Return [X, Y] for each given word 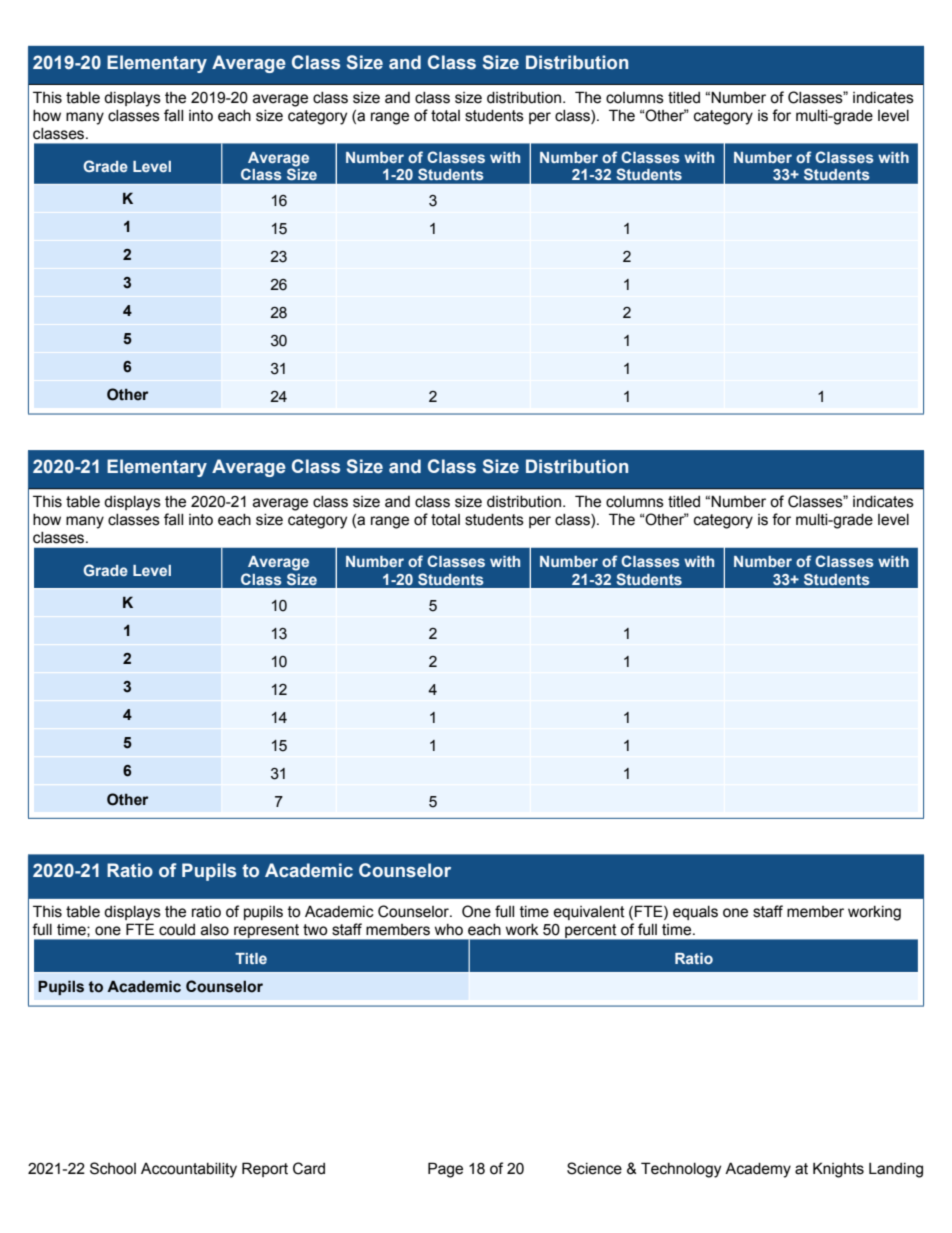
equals [695, 913]
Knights [838, 1170]
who [449, 930]
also [215, 930]
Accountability [189, 1170]
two [315, 930]
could [177, 930]
